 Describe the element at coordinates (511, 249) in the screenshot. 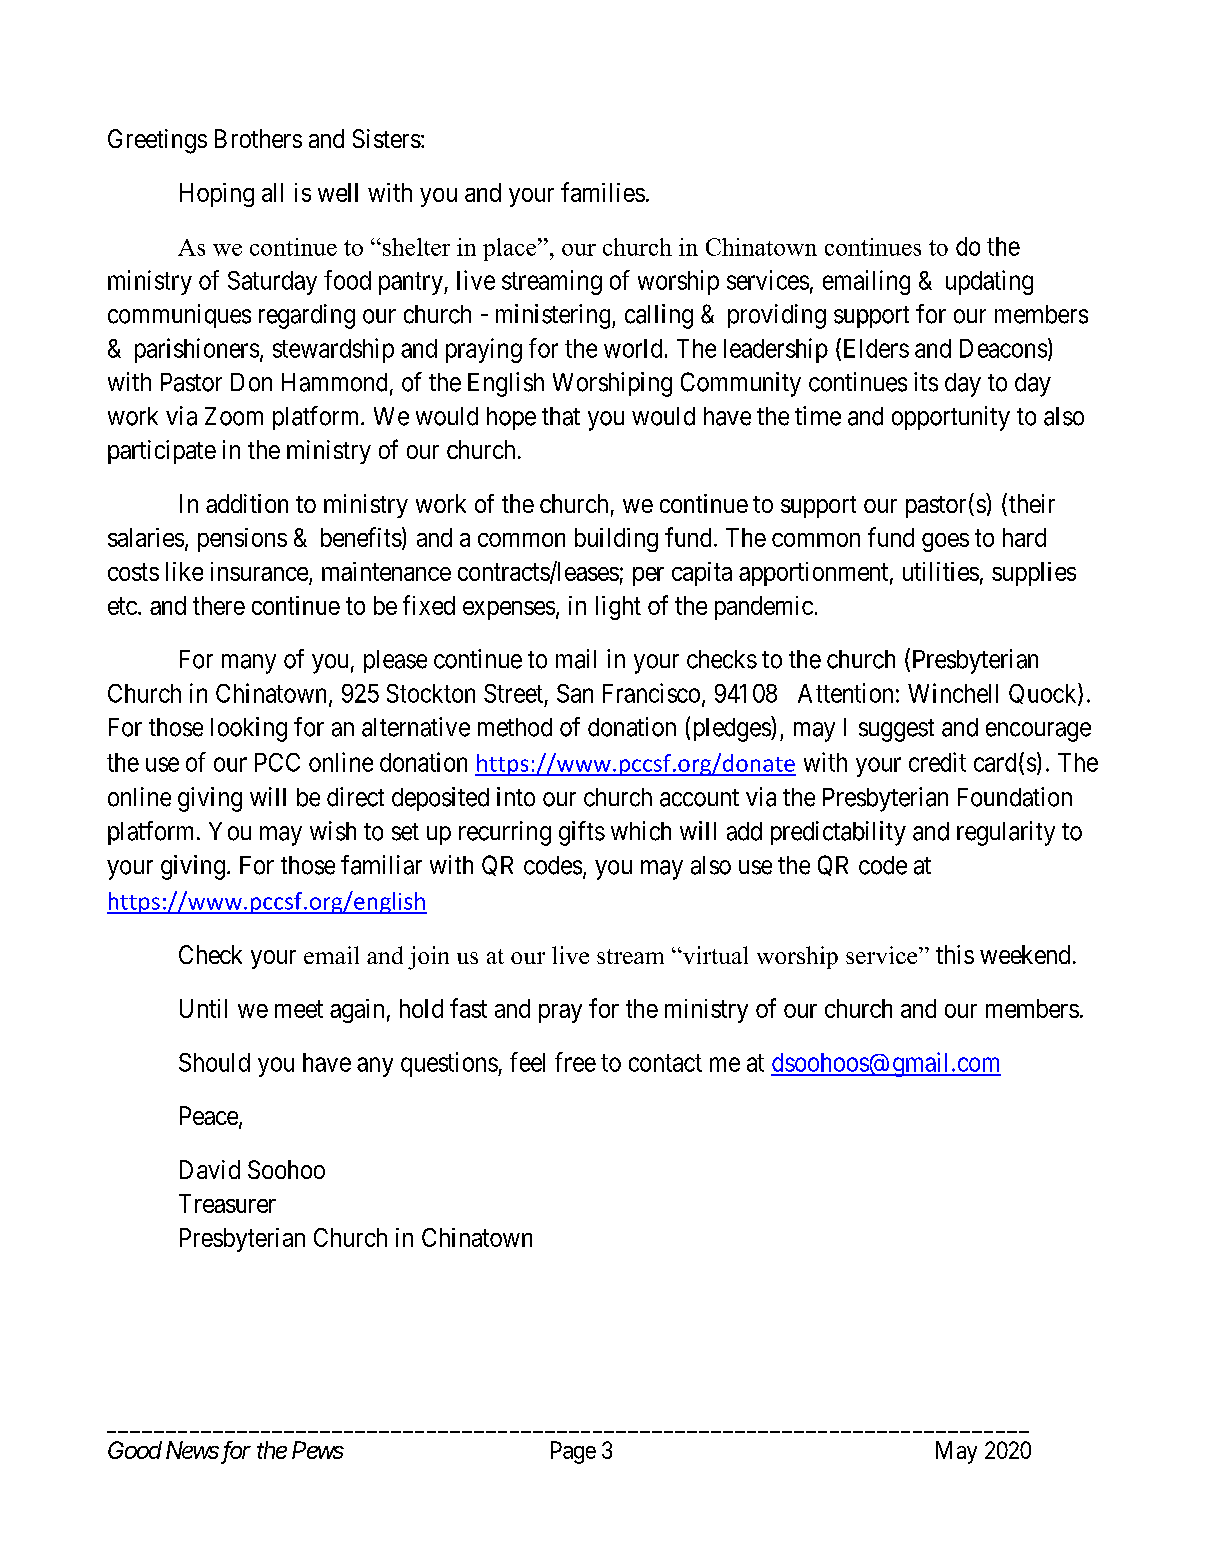

I see `place` at that location.
